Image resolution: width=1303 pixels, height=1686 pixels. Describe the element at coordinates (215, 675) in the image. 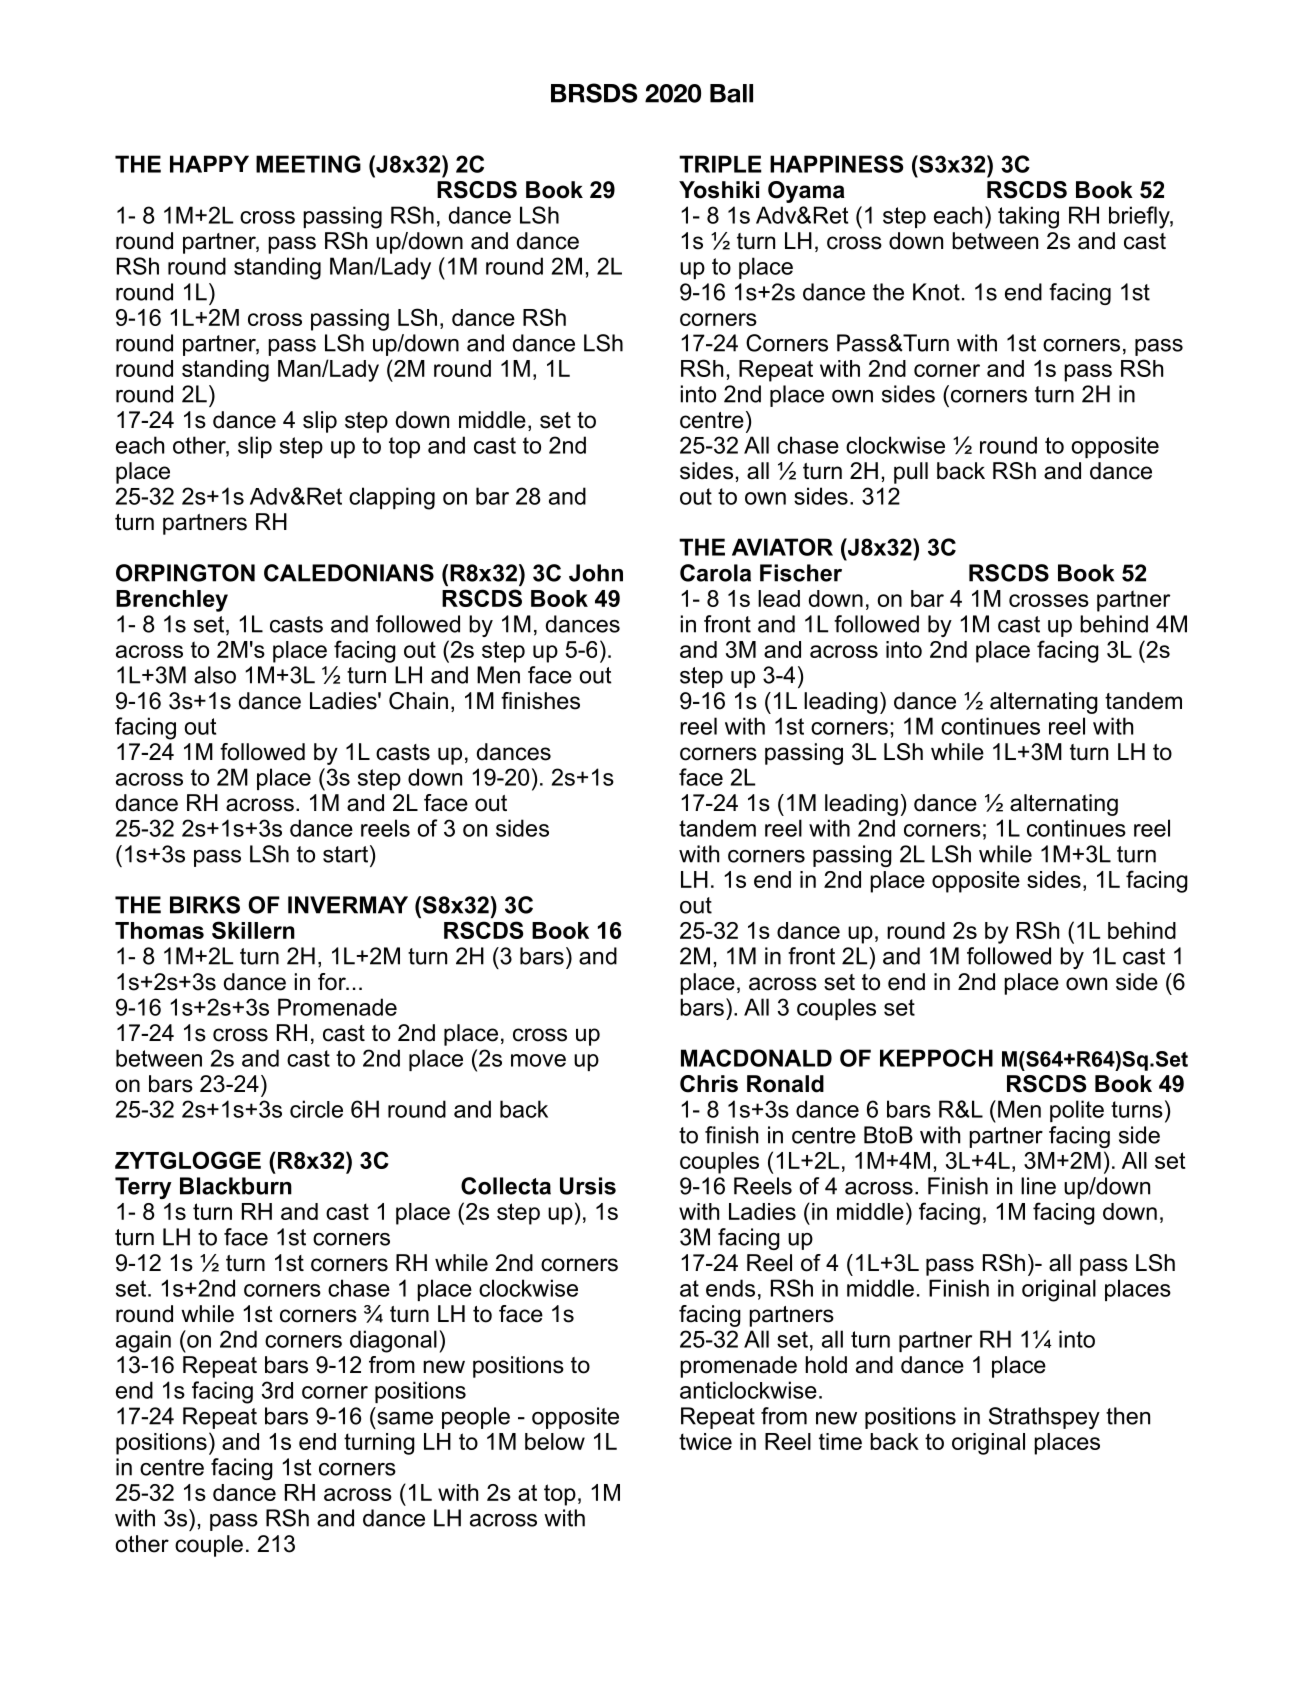

I see `also` at that location.
